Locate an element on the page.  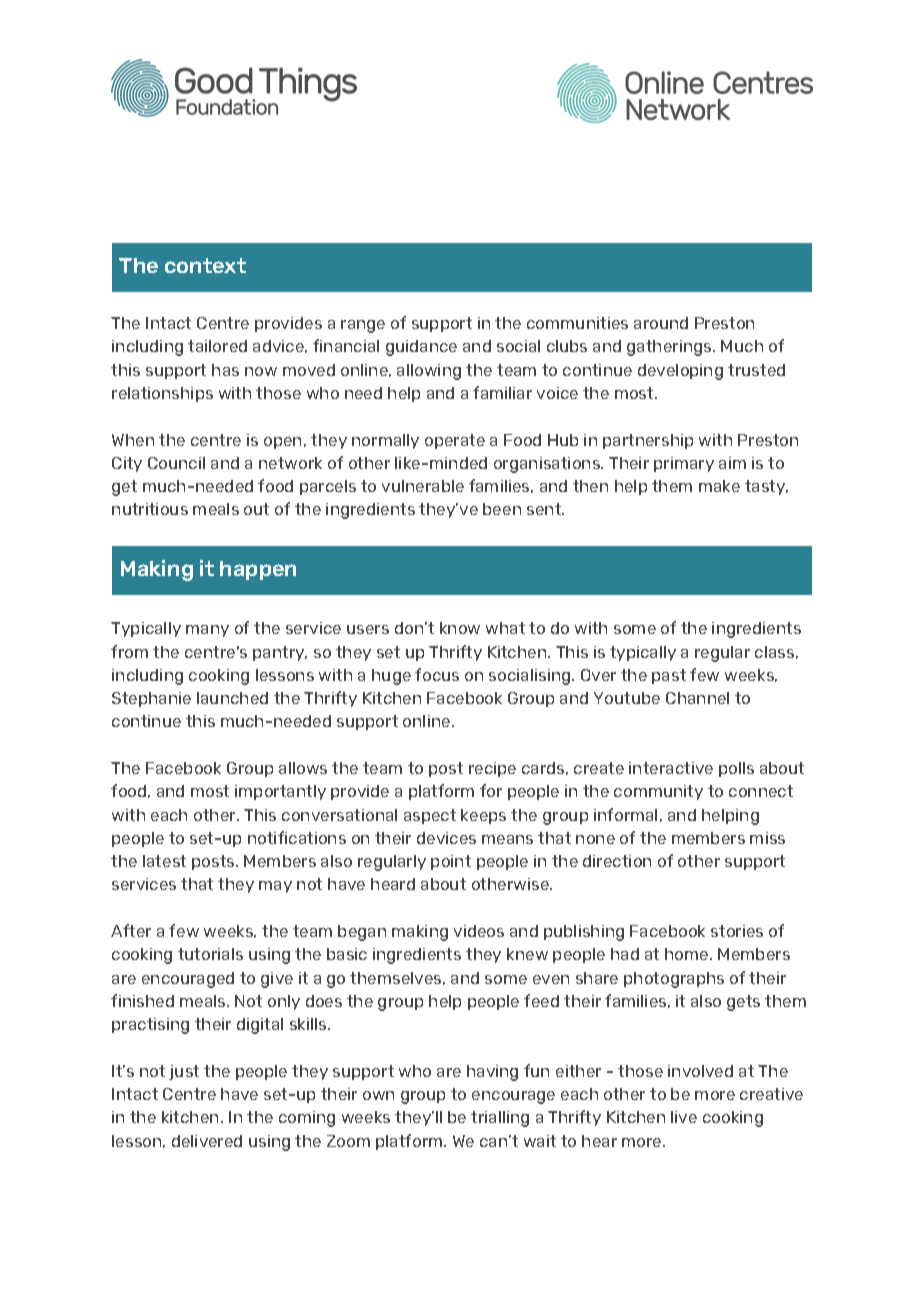
many is located at coordinates (207, 631).
